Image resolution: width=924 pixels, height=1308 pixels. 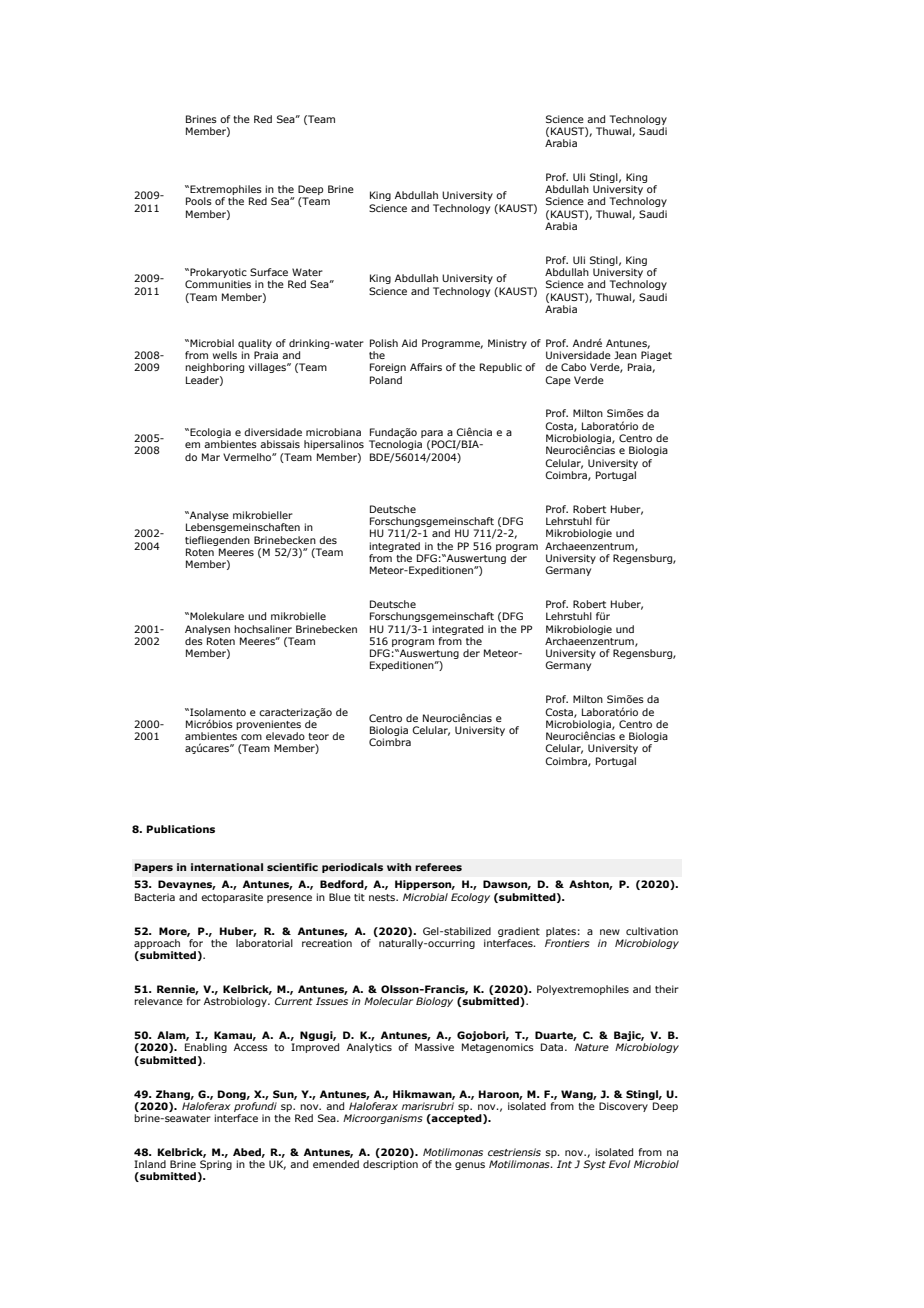 I want to click on referees, so click(x=438, y=867).
